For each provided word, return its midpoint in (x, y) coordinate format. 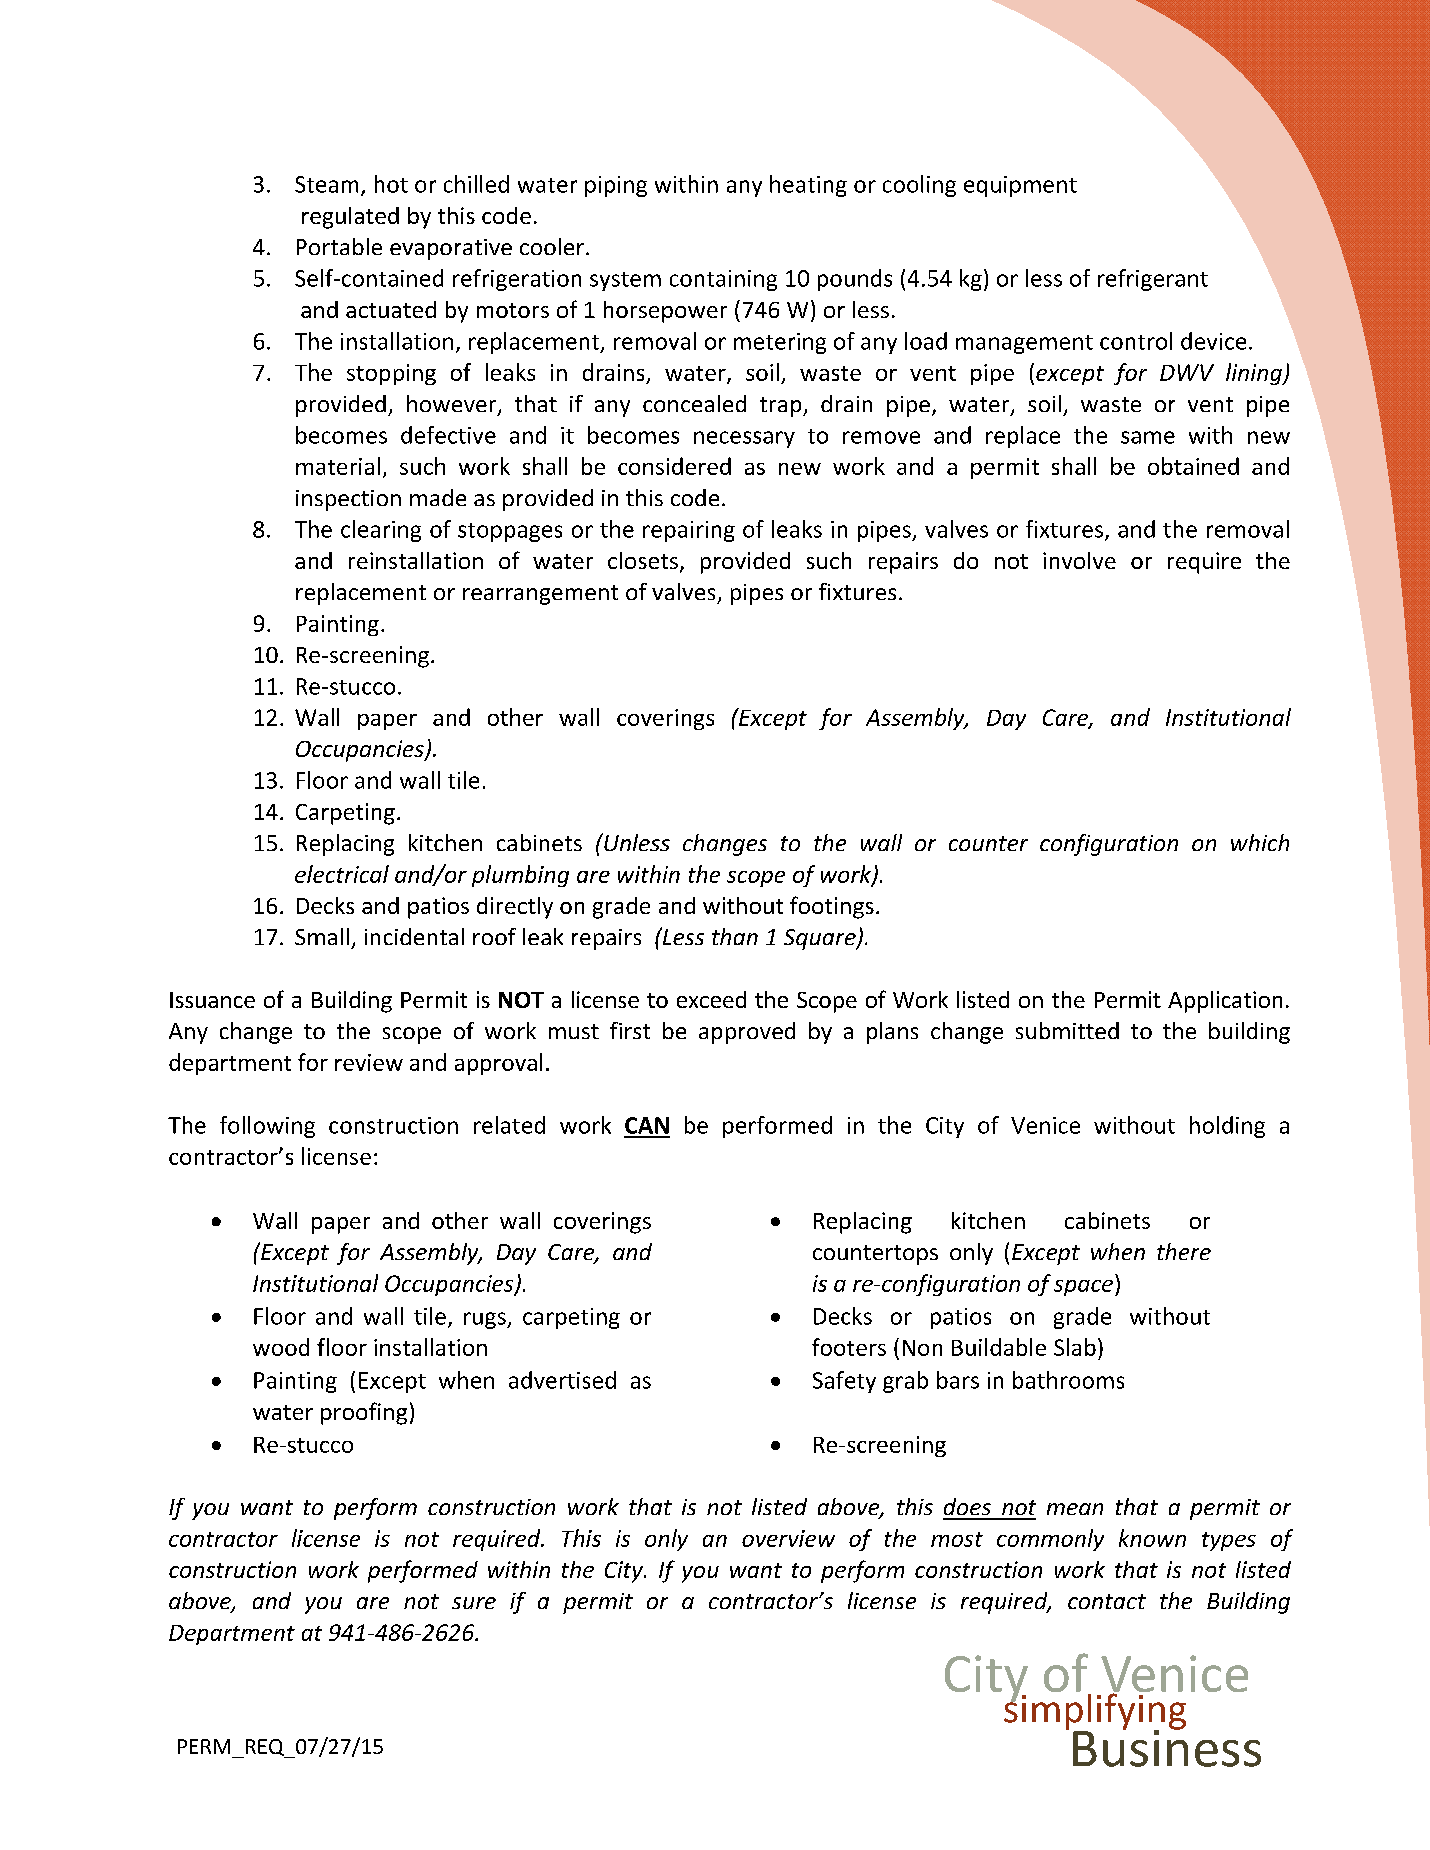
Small (322, 936)
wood (281, 1347)
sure (474, 1603)
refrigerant (1153, 280)
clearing (381, 531)
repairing (689, 531)
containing (723, 280)
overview (788, 1538)
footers (849, 1347)
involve (1079, 560)
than (735, 936)
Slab (1075, 1347)
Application (1225, 1002)
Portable (339, 246)
